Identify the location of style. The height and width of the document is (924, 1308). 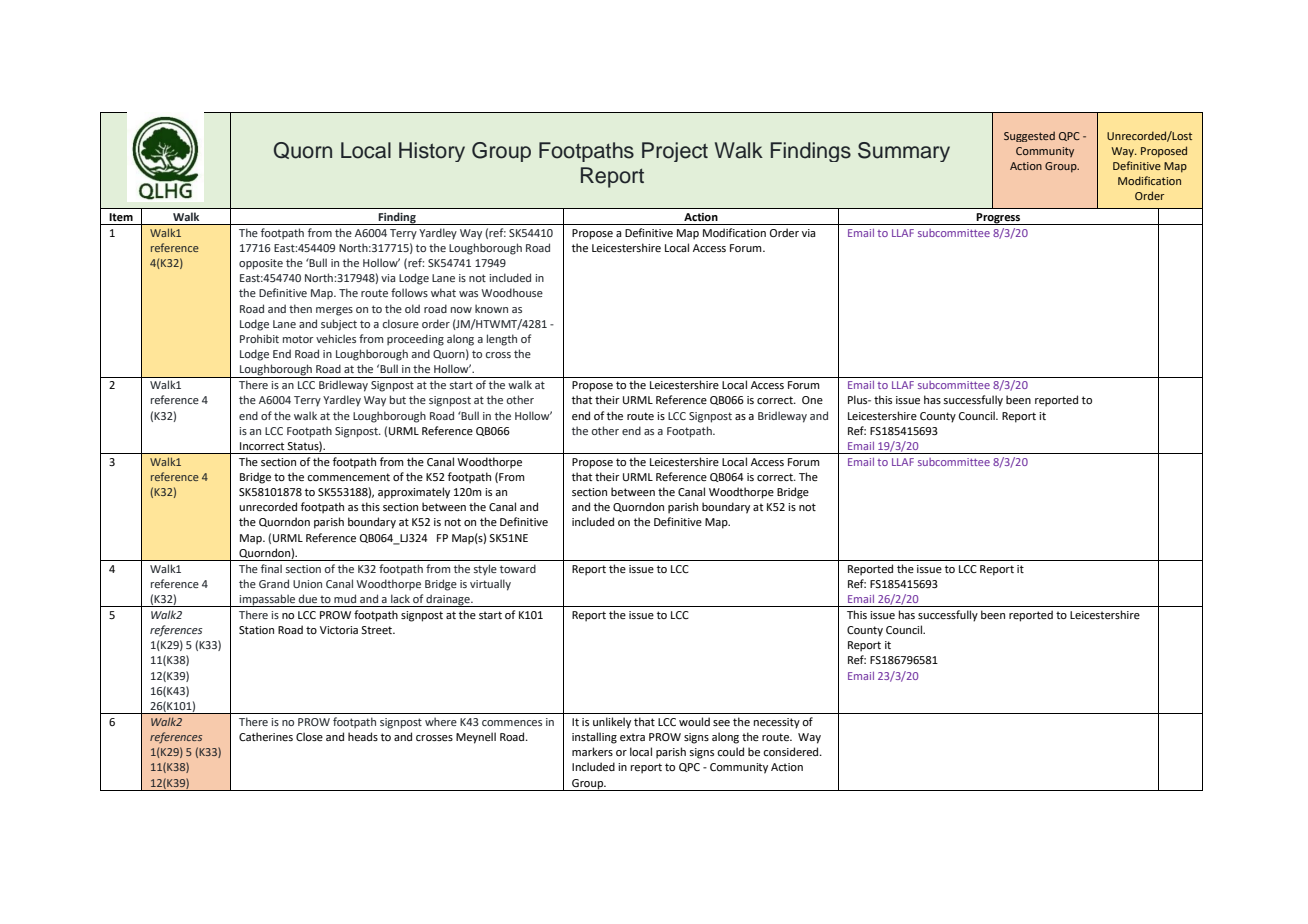
(485, 570).
